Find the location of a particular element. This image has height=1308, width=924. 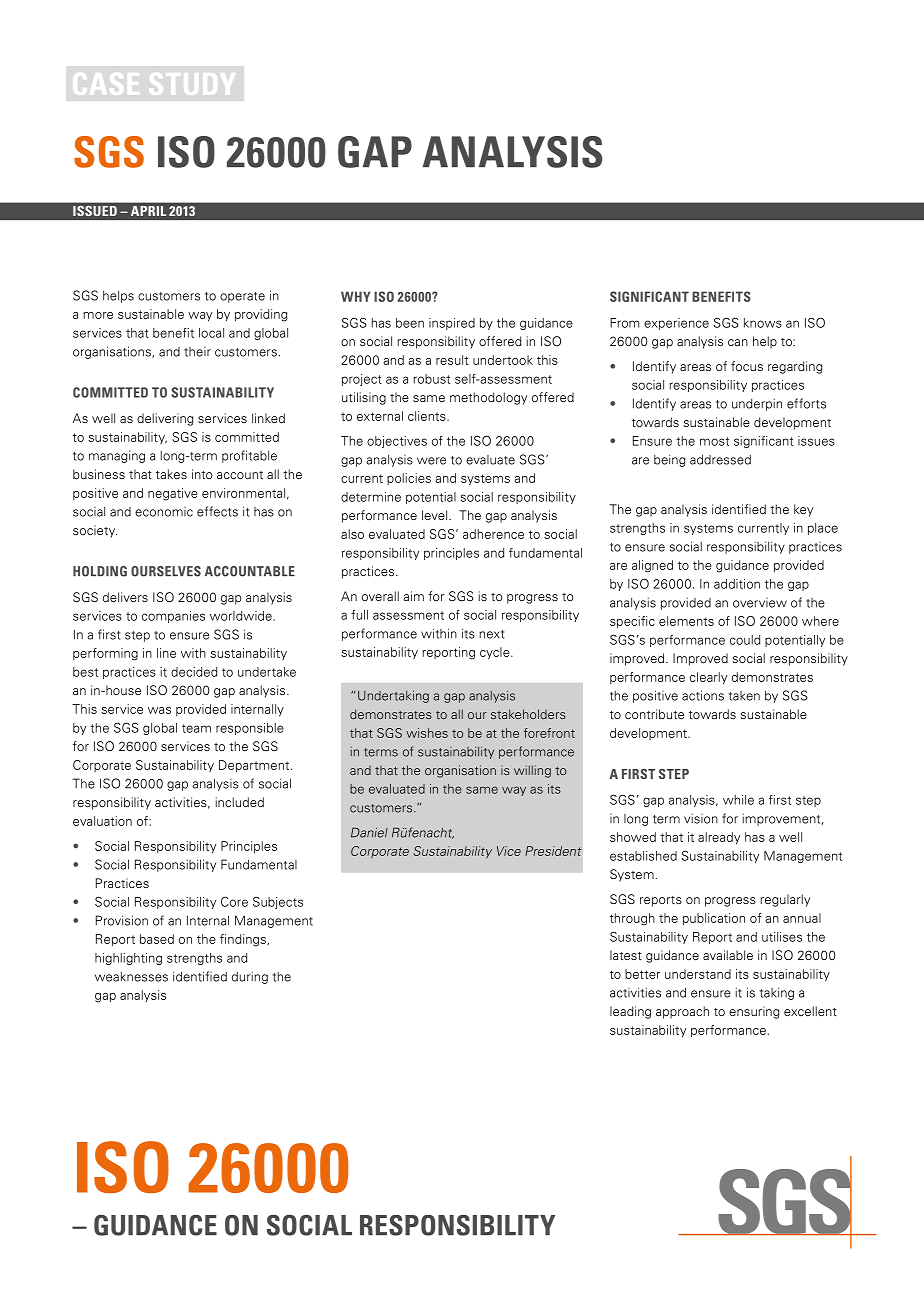

wishes is located at coordinates (427, 733).
